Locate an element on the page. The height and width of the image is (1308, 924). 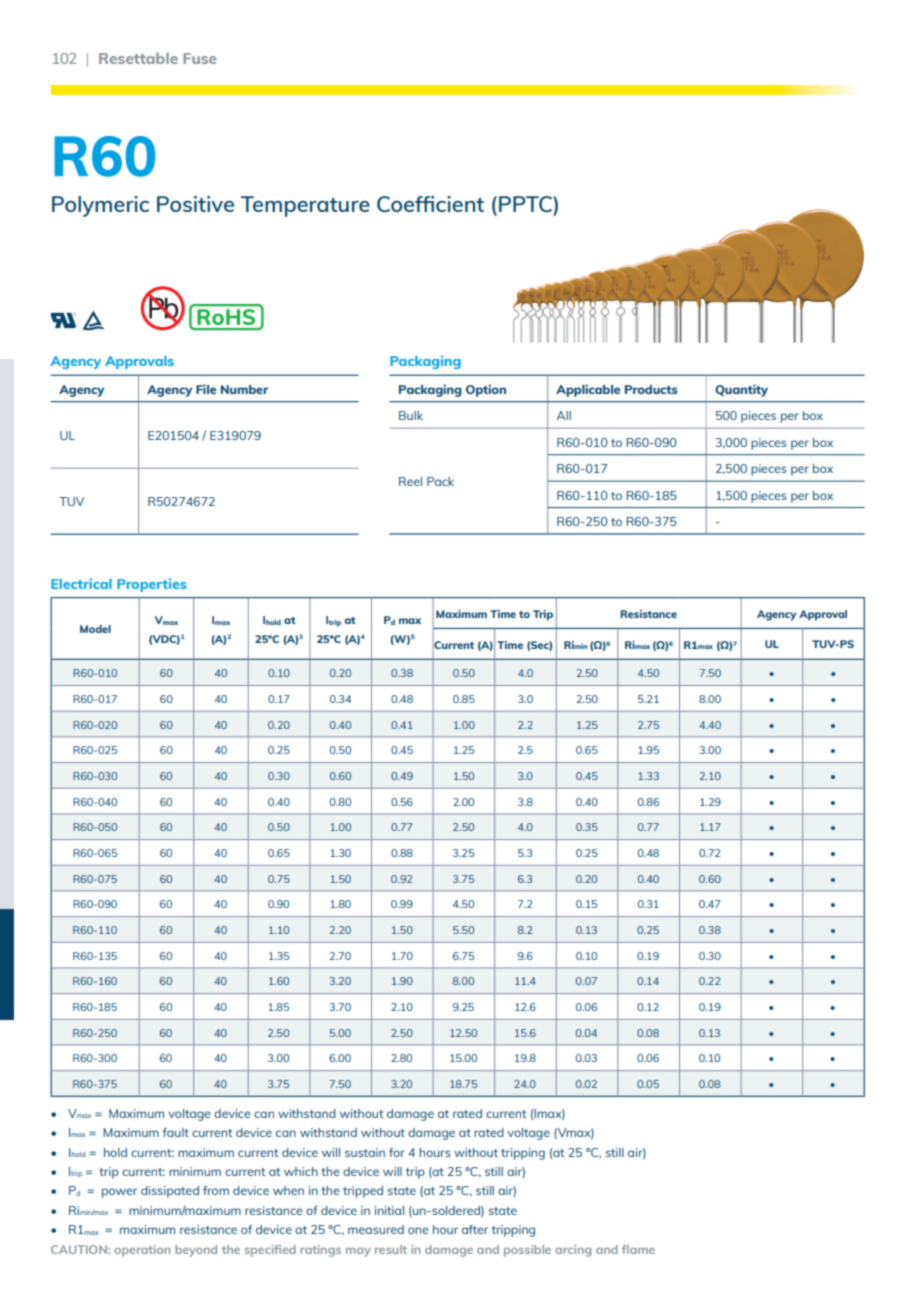
dissipated is located at coordinates (170, 1192).
